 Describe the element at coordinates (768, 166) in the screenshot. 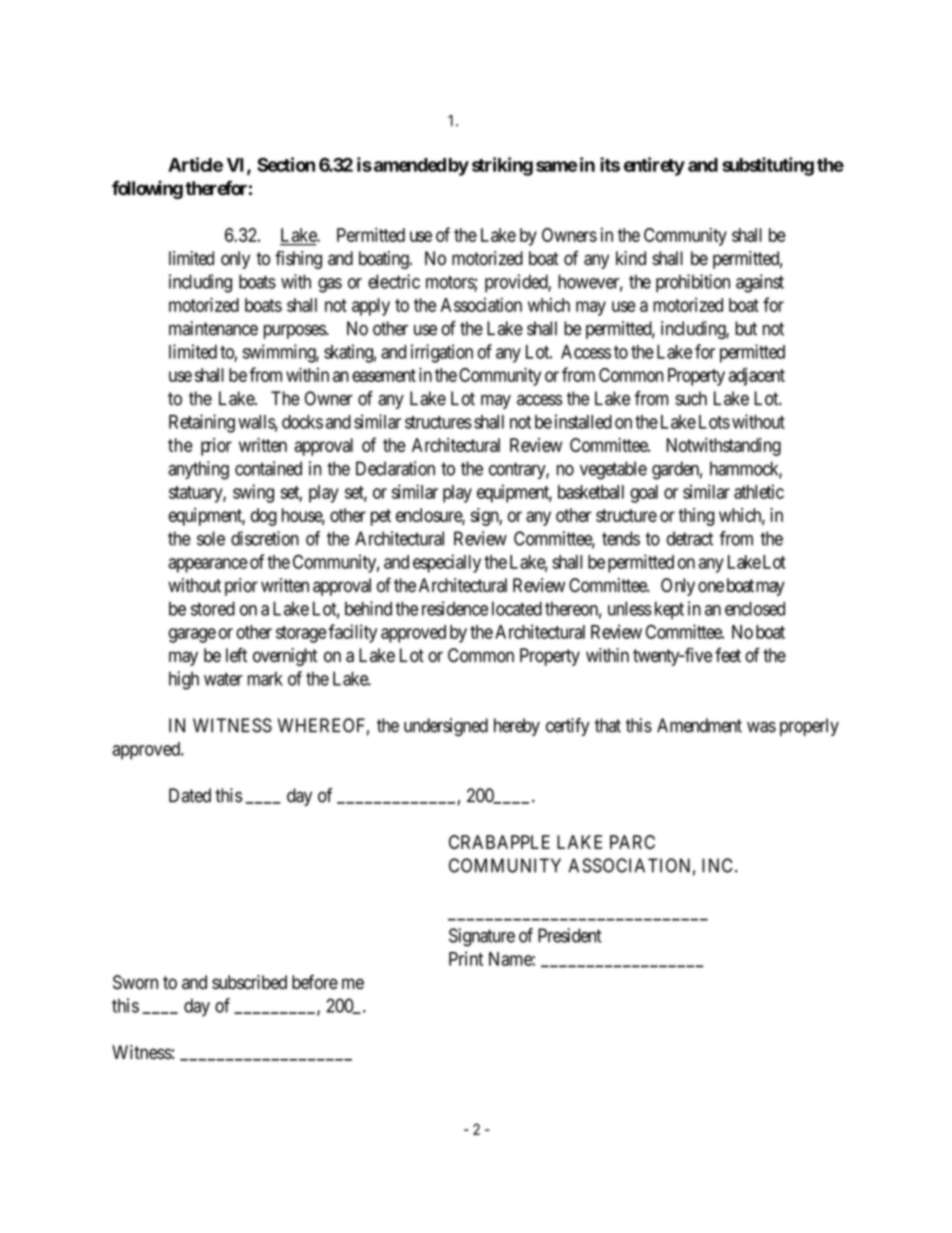

I see `substituting` at that location.
